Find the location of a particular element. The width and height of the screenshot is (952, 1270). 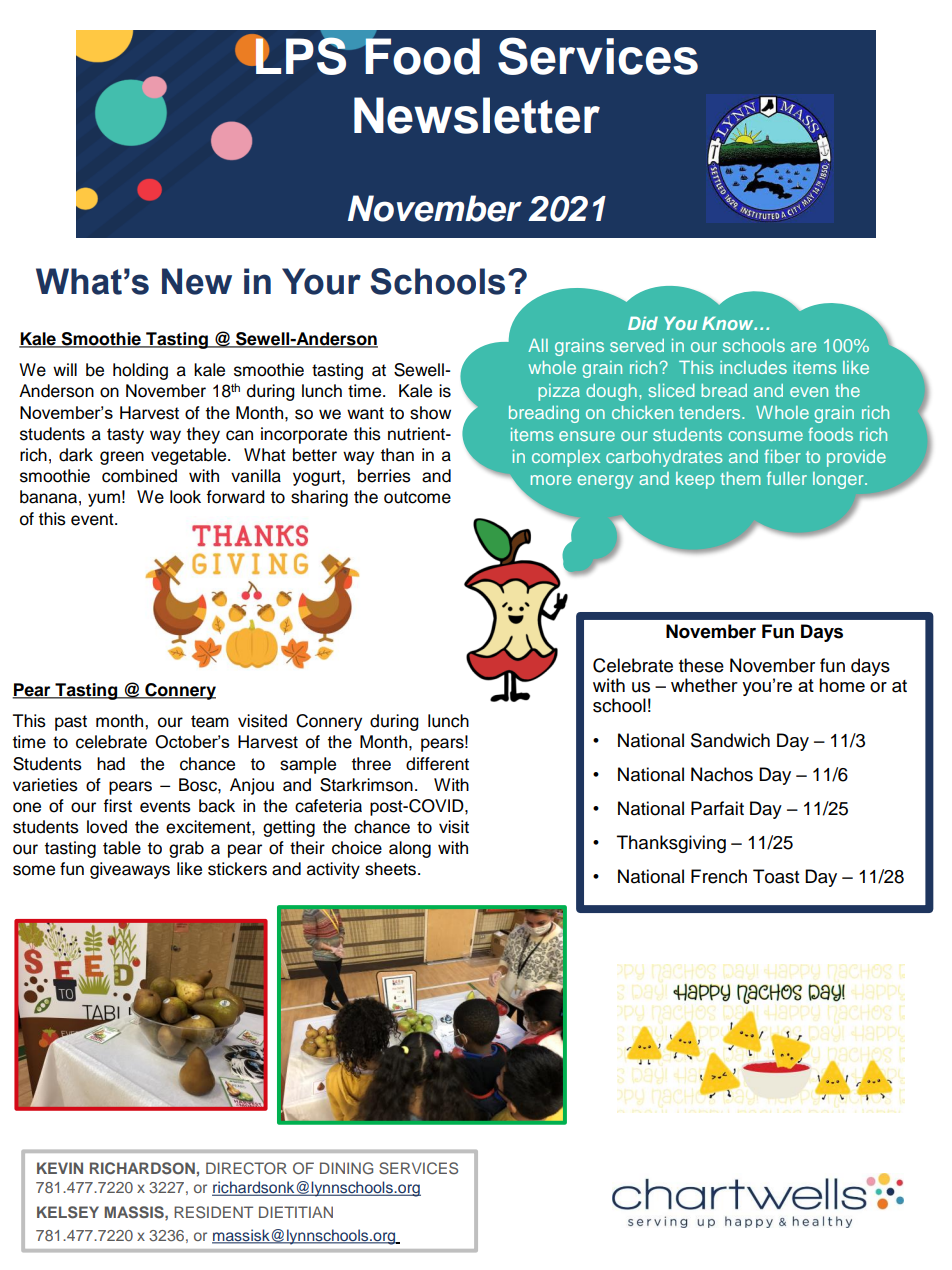

Newsletter is located at coordinates (477, 115).
